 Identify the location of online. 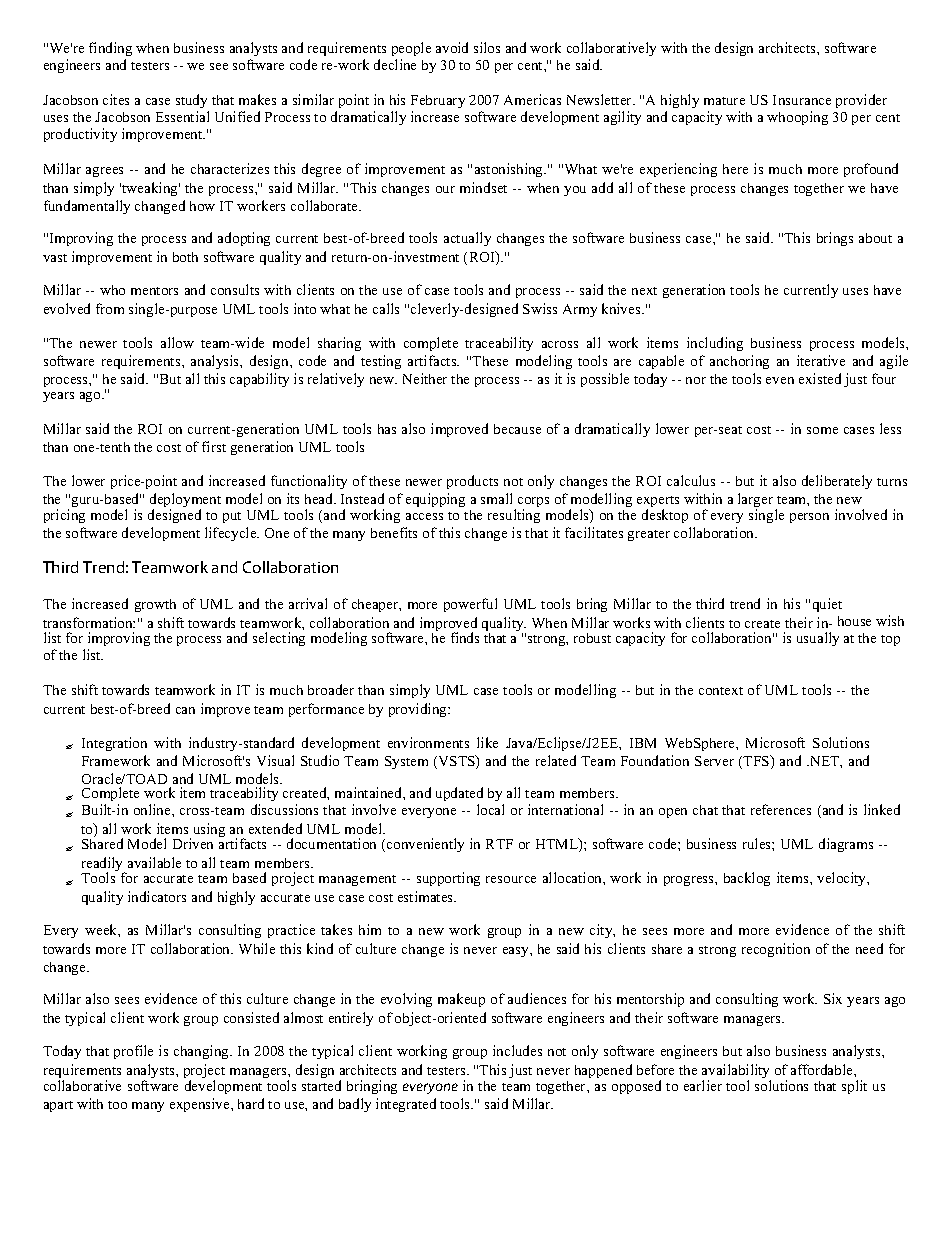
(153, 809).
